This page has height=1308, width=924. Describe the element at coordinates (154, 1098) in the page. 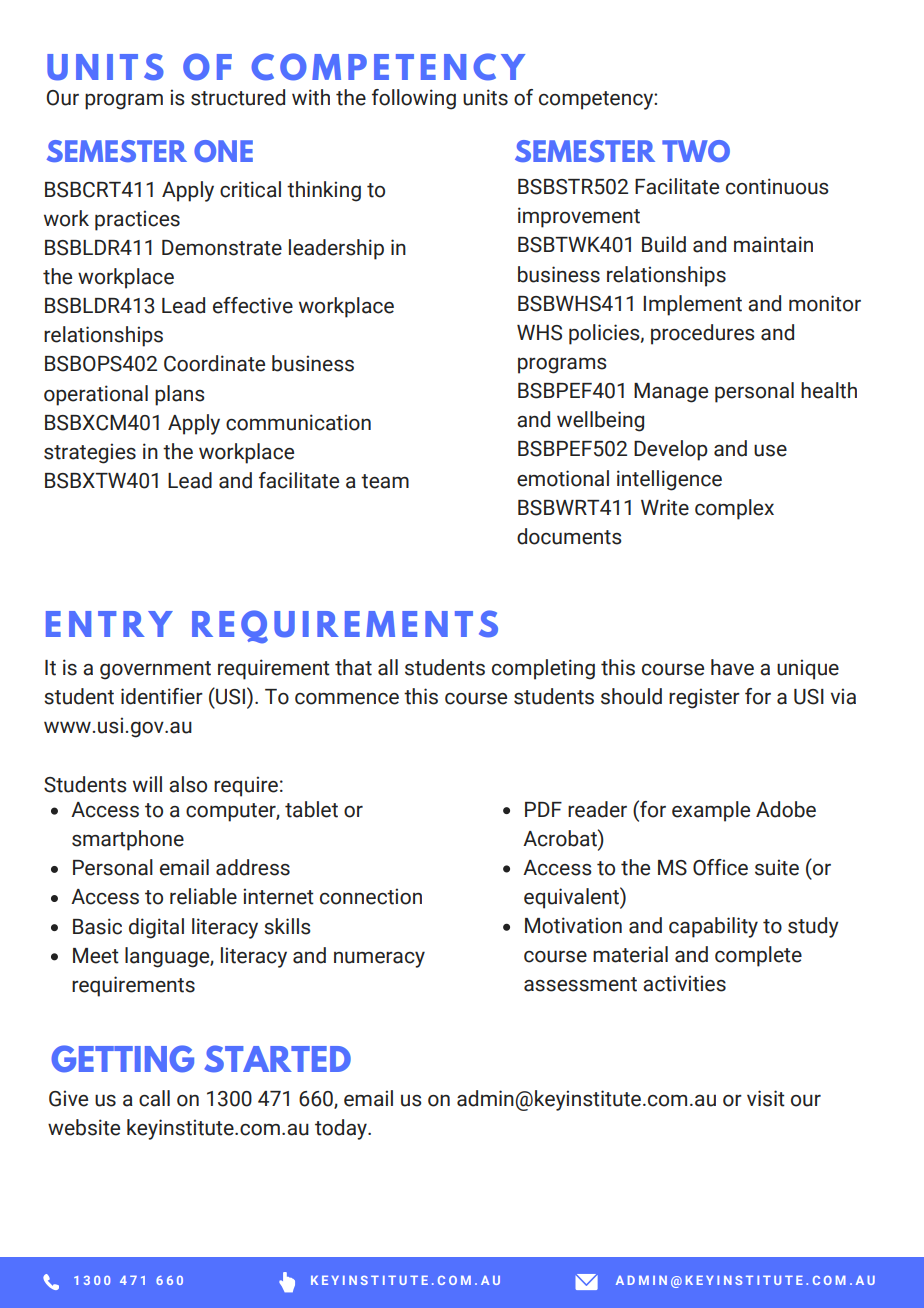

I see `call` at that location.
